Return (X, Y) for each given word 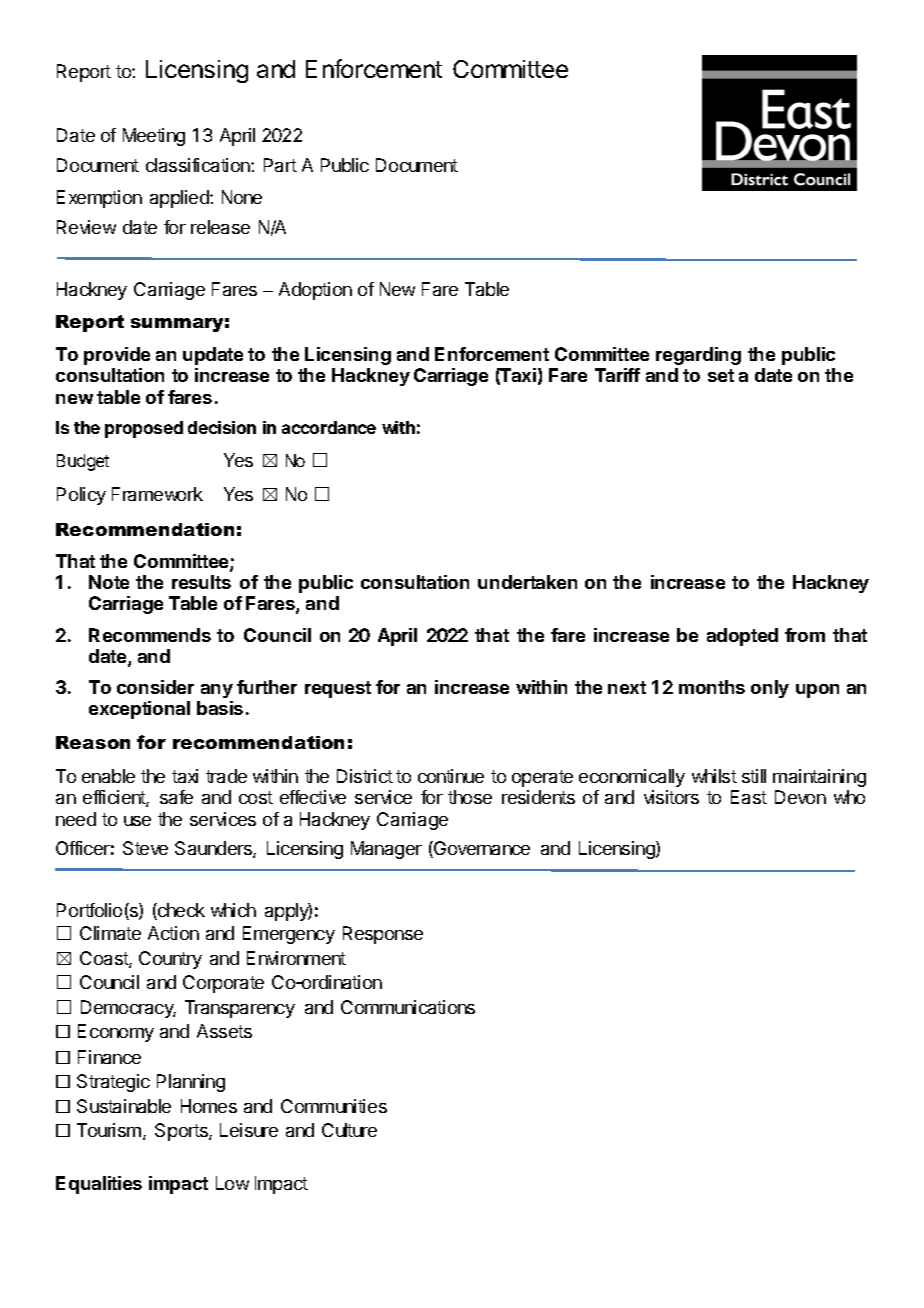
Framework (157, 494)
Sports (182, 1132)
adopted (742, 637)
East (749, 797)
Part (280, 165)
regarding (698, 356)
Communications (408, 1007)
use (137, 821)
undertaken (527, 582)
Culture (349, 1130)
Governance (481, 849)
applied (180, 199)
